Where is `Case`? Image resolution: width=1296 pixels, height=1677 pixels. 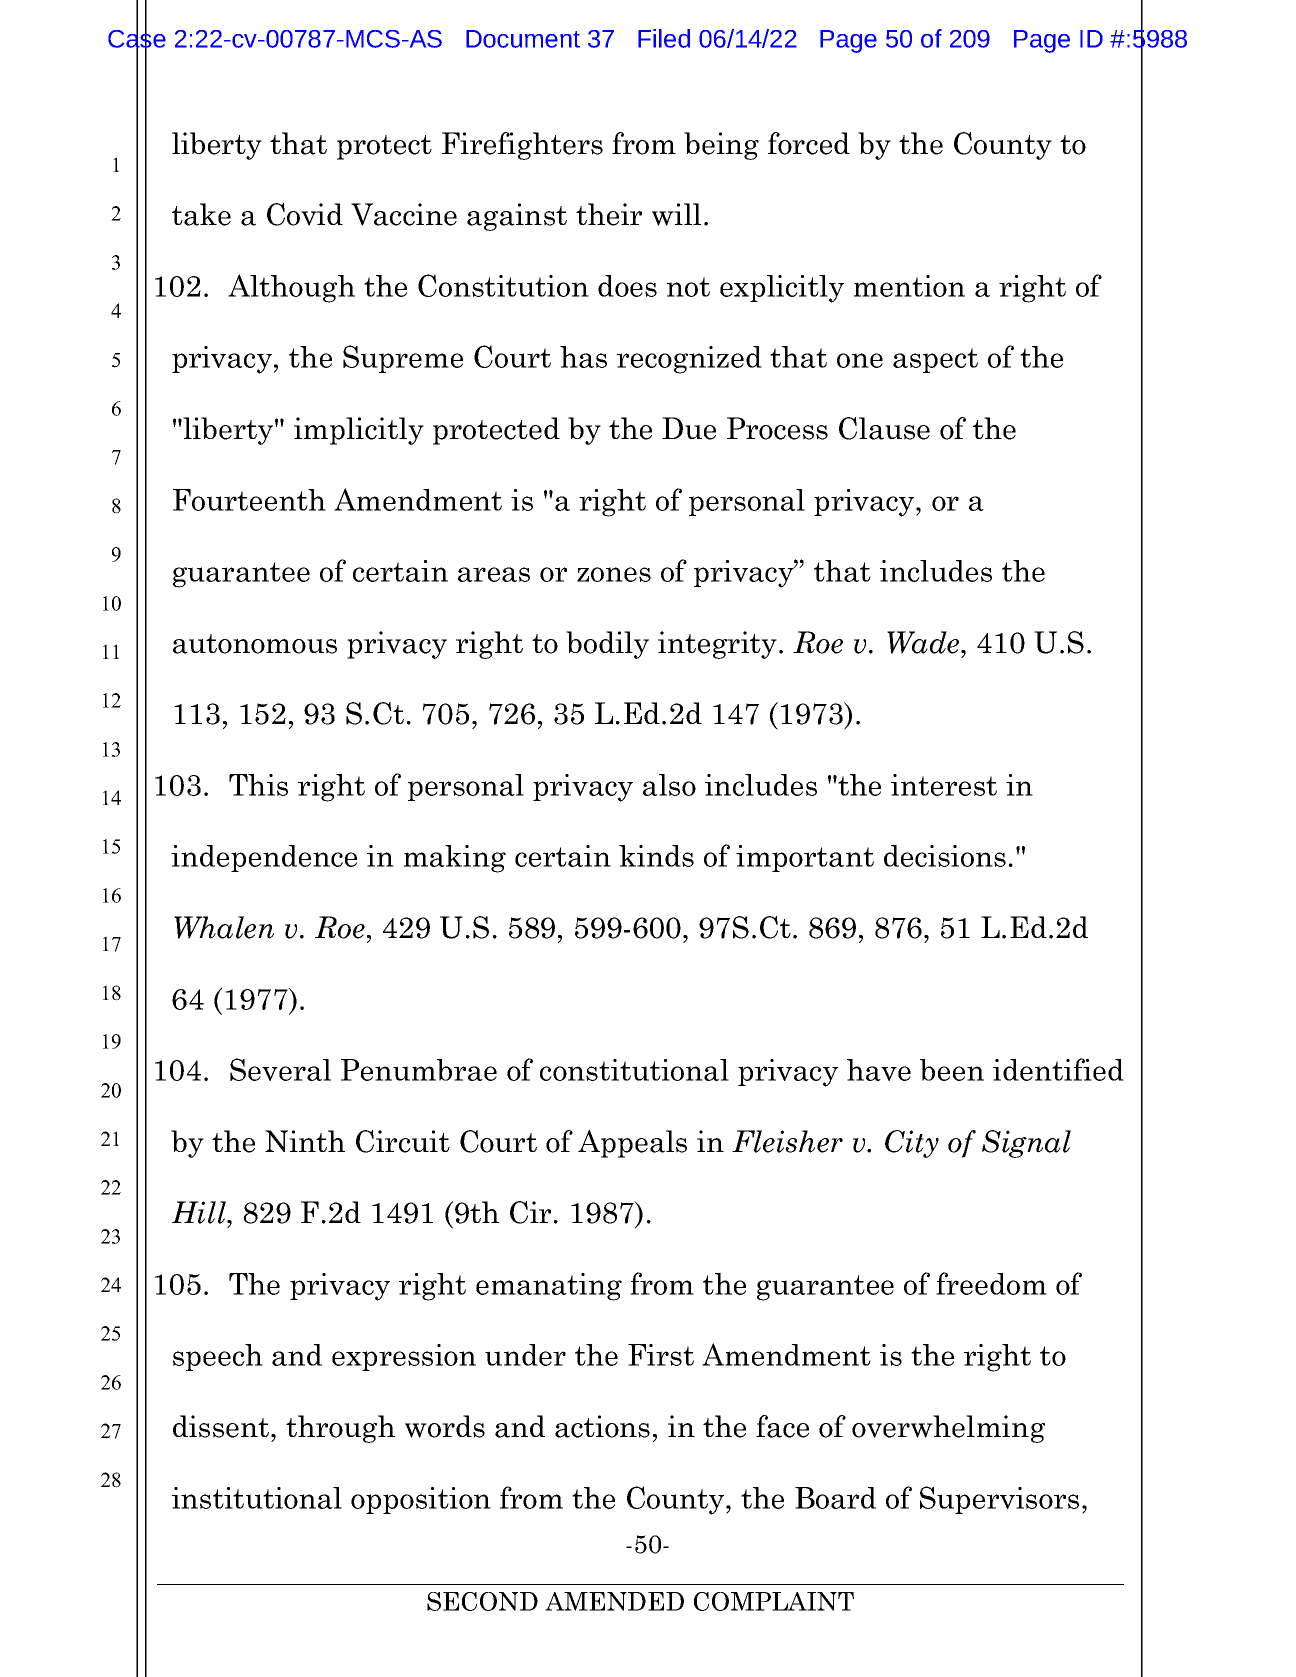 Case is located at coordinates (137, 38).
